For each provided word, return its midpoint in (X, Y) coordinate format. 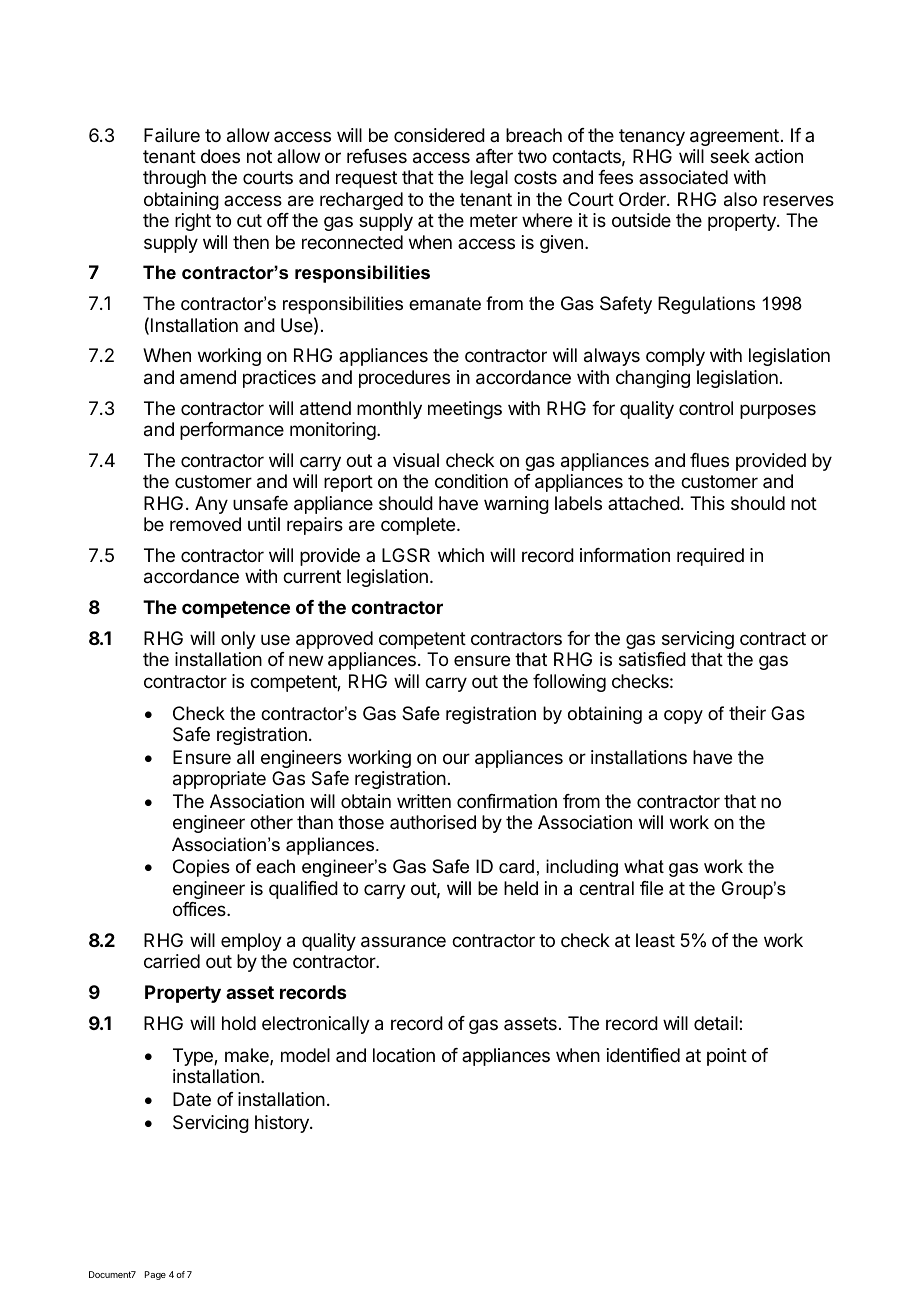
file (651, 888)
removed (205, 524)
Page (155, 1275)
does (220, 156)
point (727, 1057)
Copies (201, 868)
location (404, 1055)
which (461, 555)
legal (489, 179)
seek (730, 156)
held (521, 888)
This (707, 503)
